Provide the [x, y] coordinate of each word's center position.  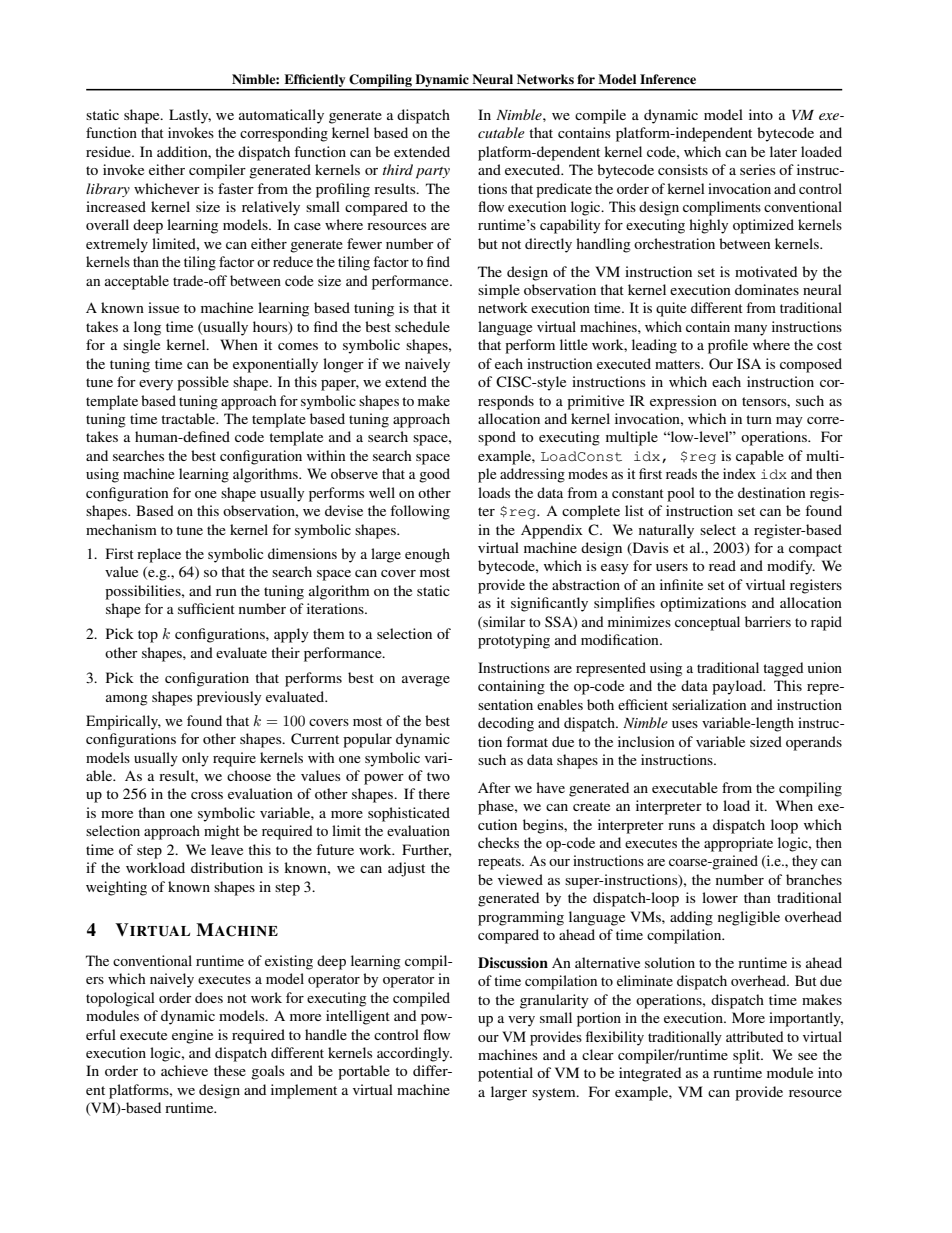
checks [498, 842]
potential [505, 1074]
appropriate [738, 844]
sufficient [206, 608]
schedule [422, 326]
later [783, 151]
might [222, 832]
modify [791, 567]
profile [728, 346]
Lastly [190, 116]
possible [203, 383]
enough [427, 555]
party [433, 173]
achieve [184, 1070]
